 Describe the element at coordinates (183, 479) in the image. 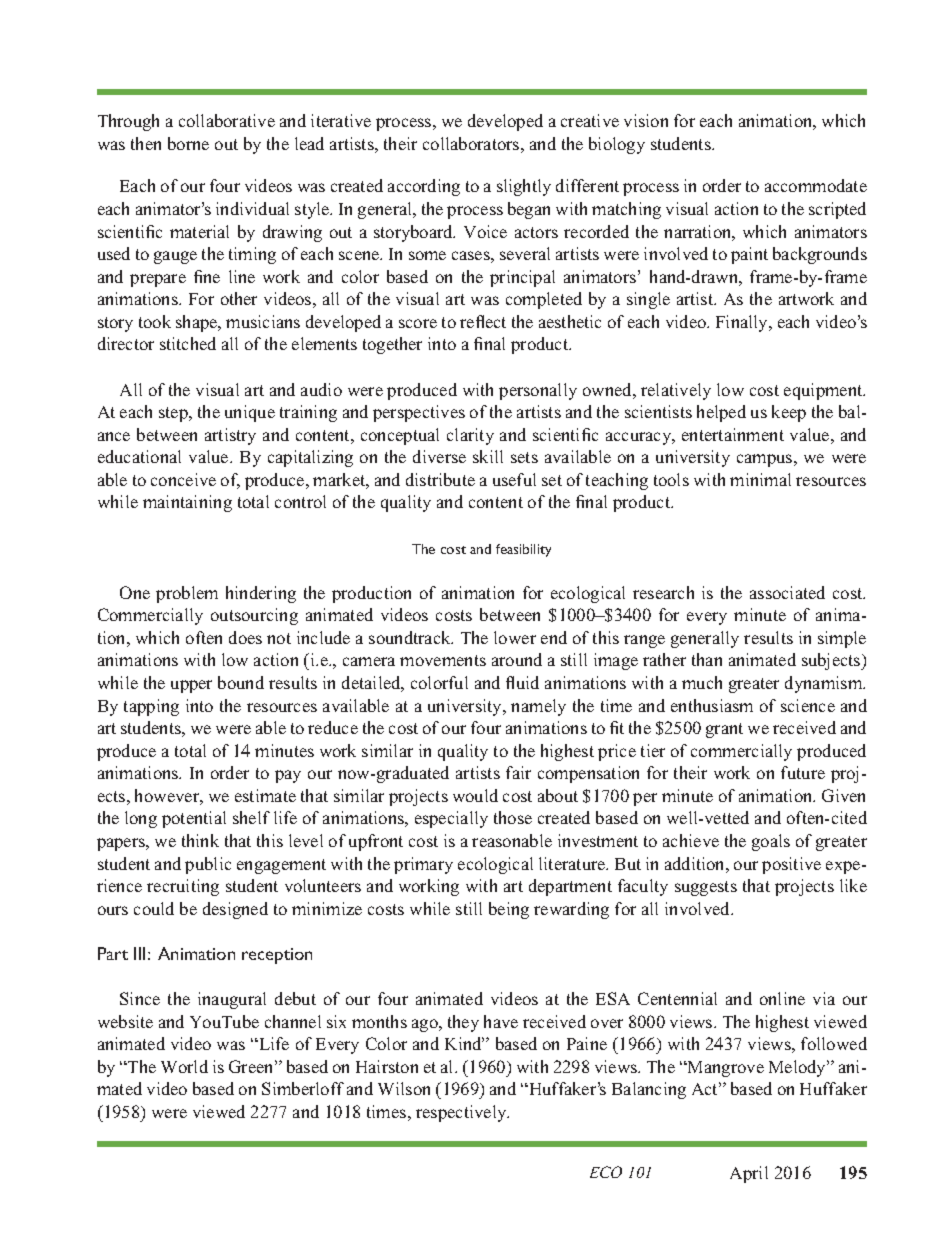

I see `conceive` at that location.
